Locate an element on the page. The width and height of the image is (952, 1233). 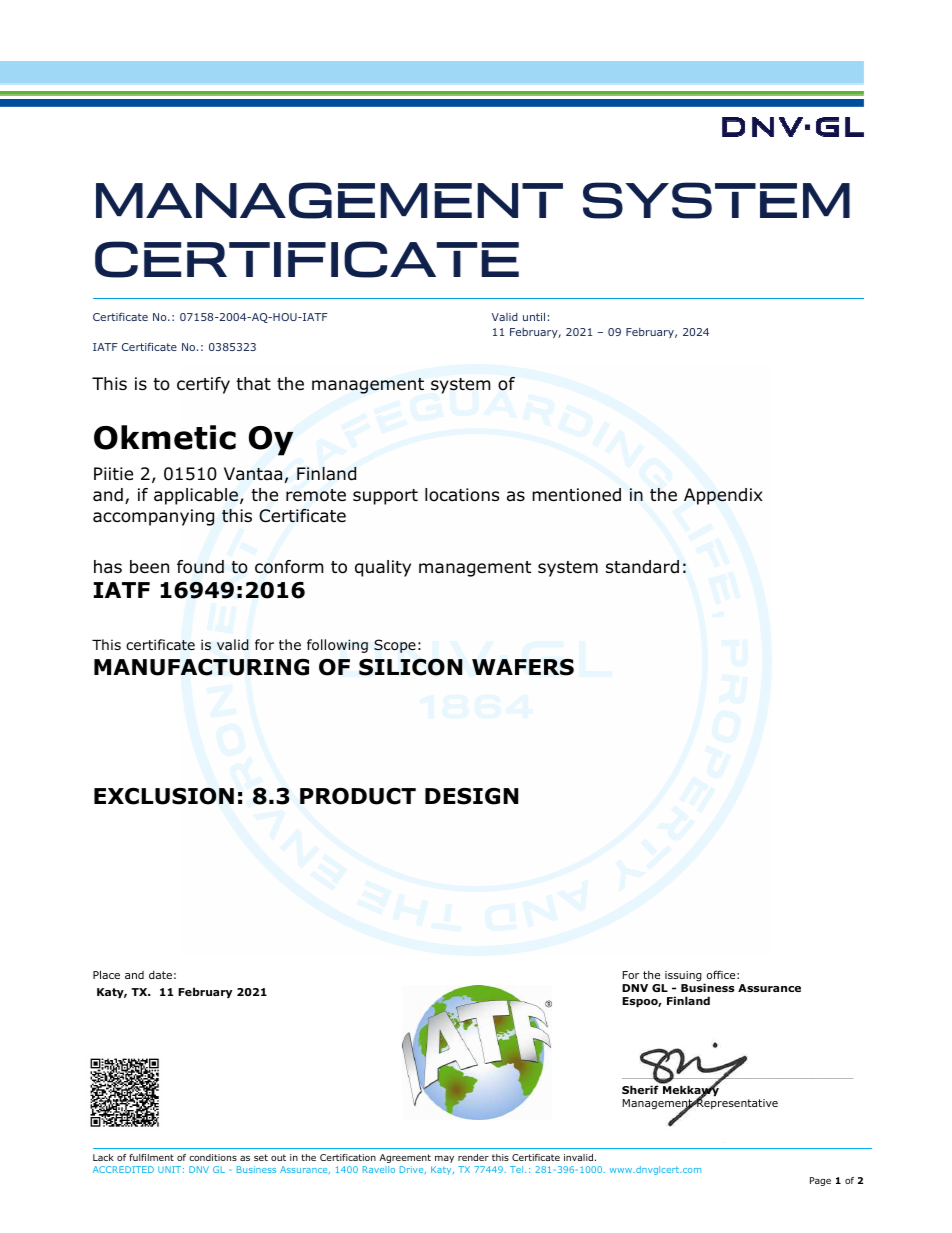
Sherif is located at coordinates (641, 1088).
